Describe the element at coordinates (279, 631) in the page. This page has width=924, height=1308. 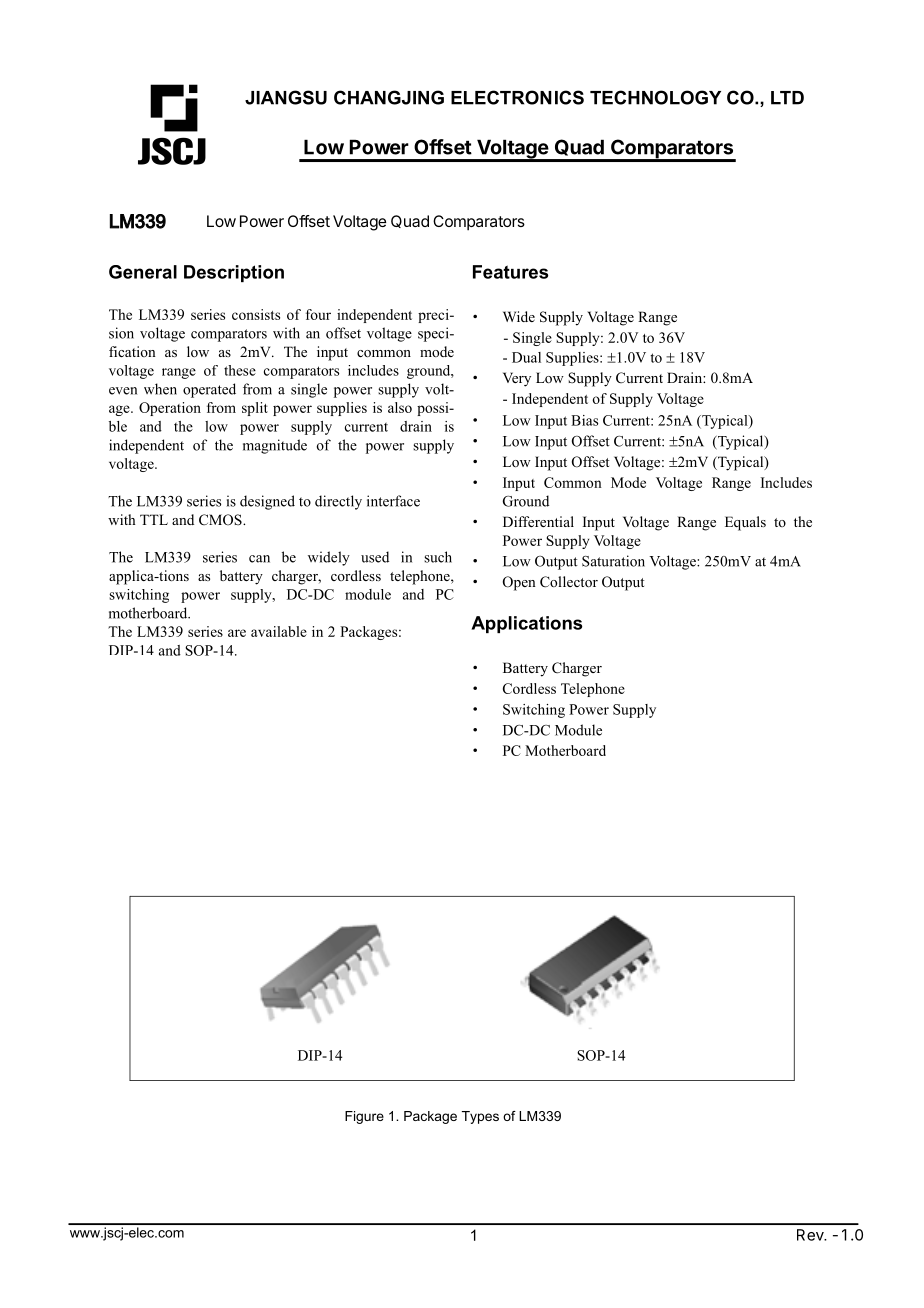
I see `available` at that location.
